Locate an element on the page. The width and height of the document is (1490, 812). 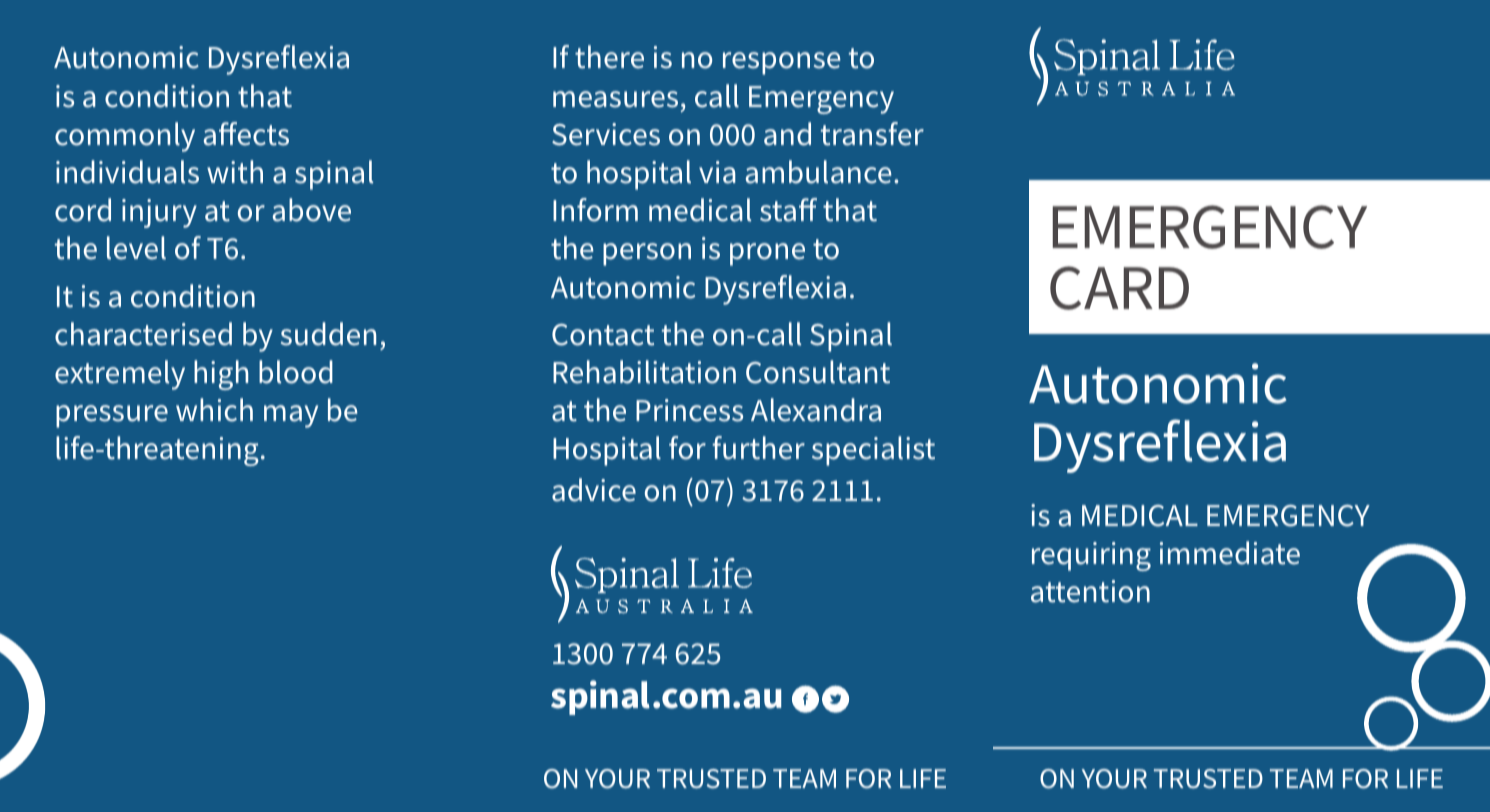
affects is located at coordinates (246, 134).
